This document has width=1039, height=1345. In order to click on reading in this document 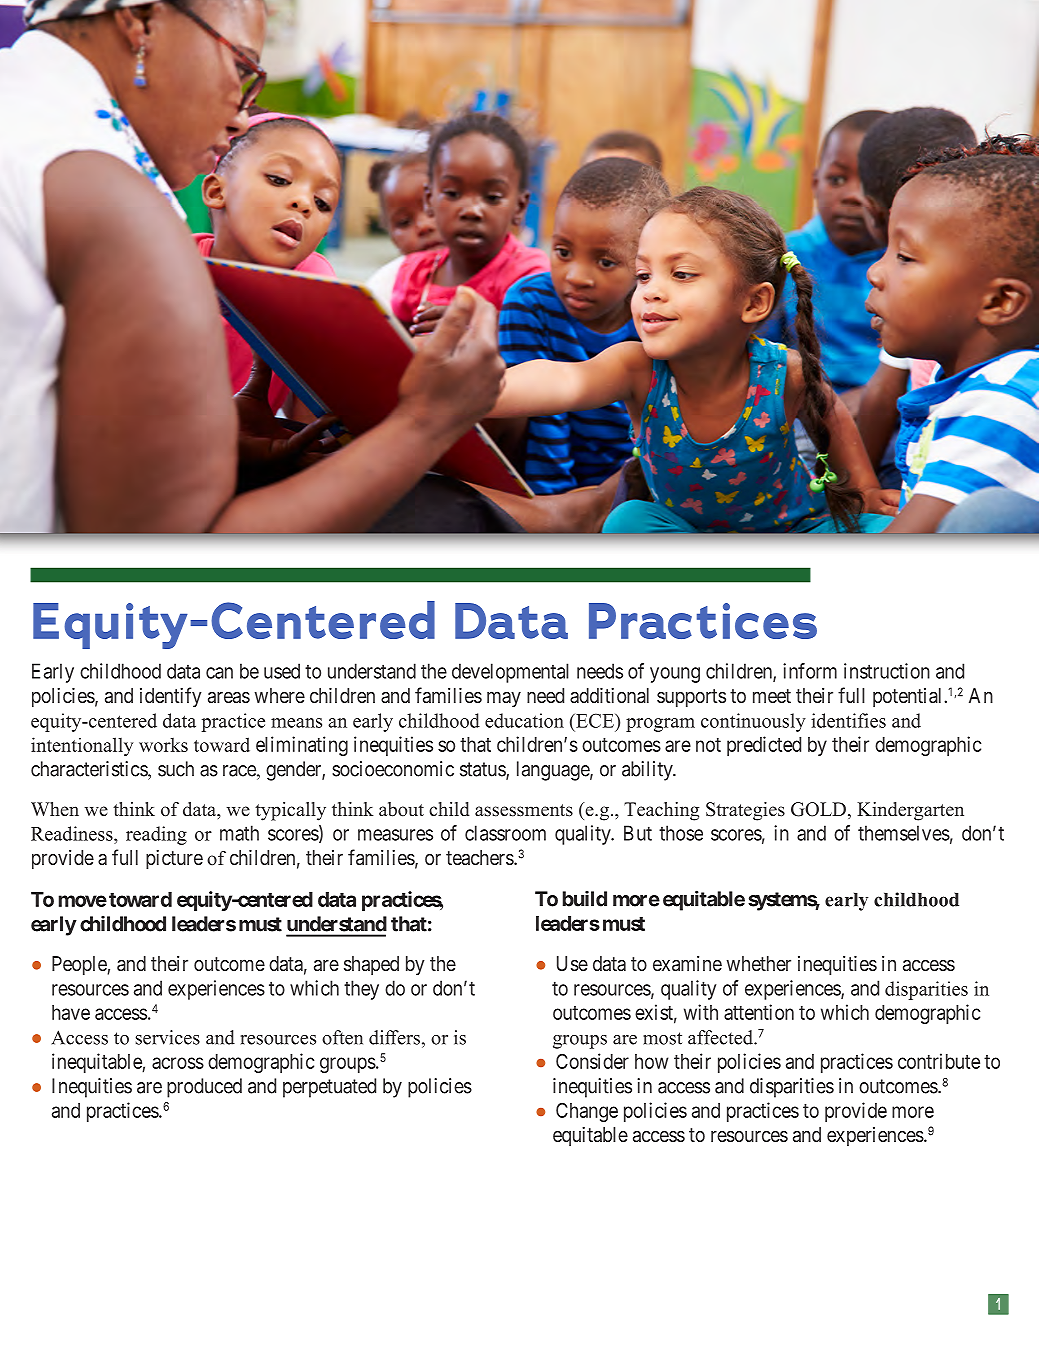, I will do `click(156, 835)`.
